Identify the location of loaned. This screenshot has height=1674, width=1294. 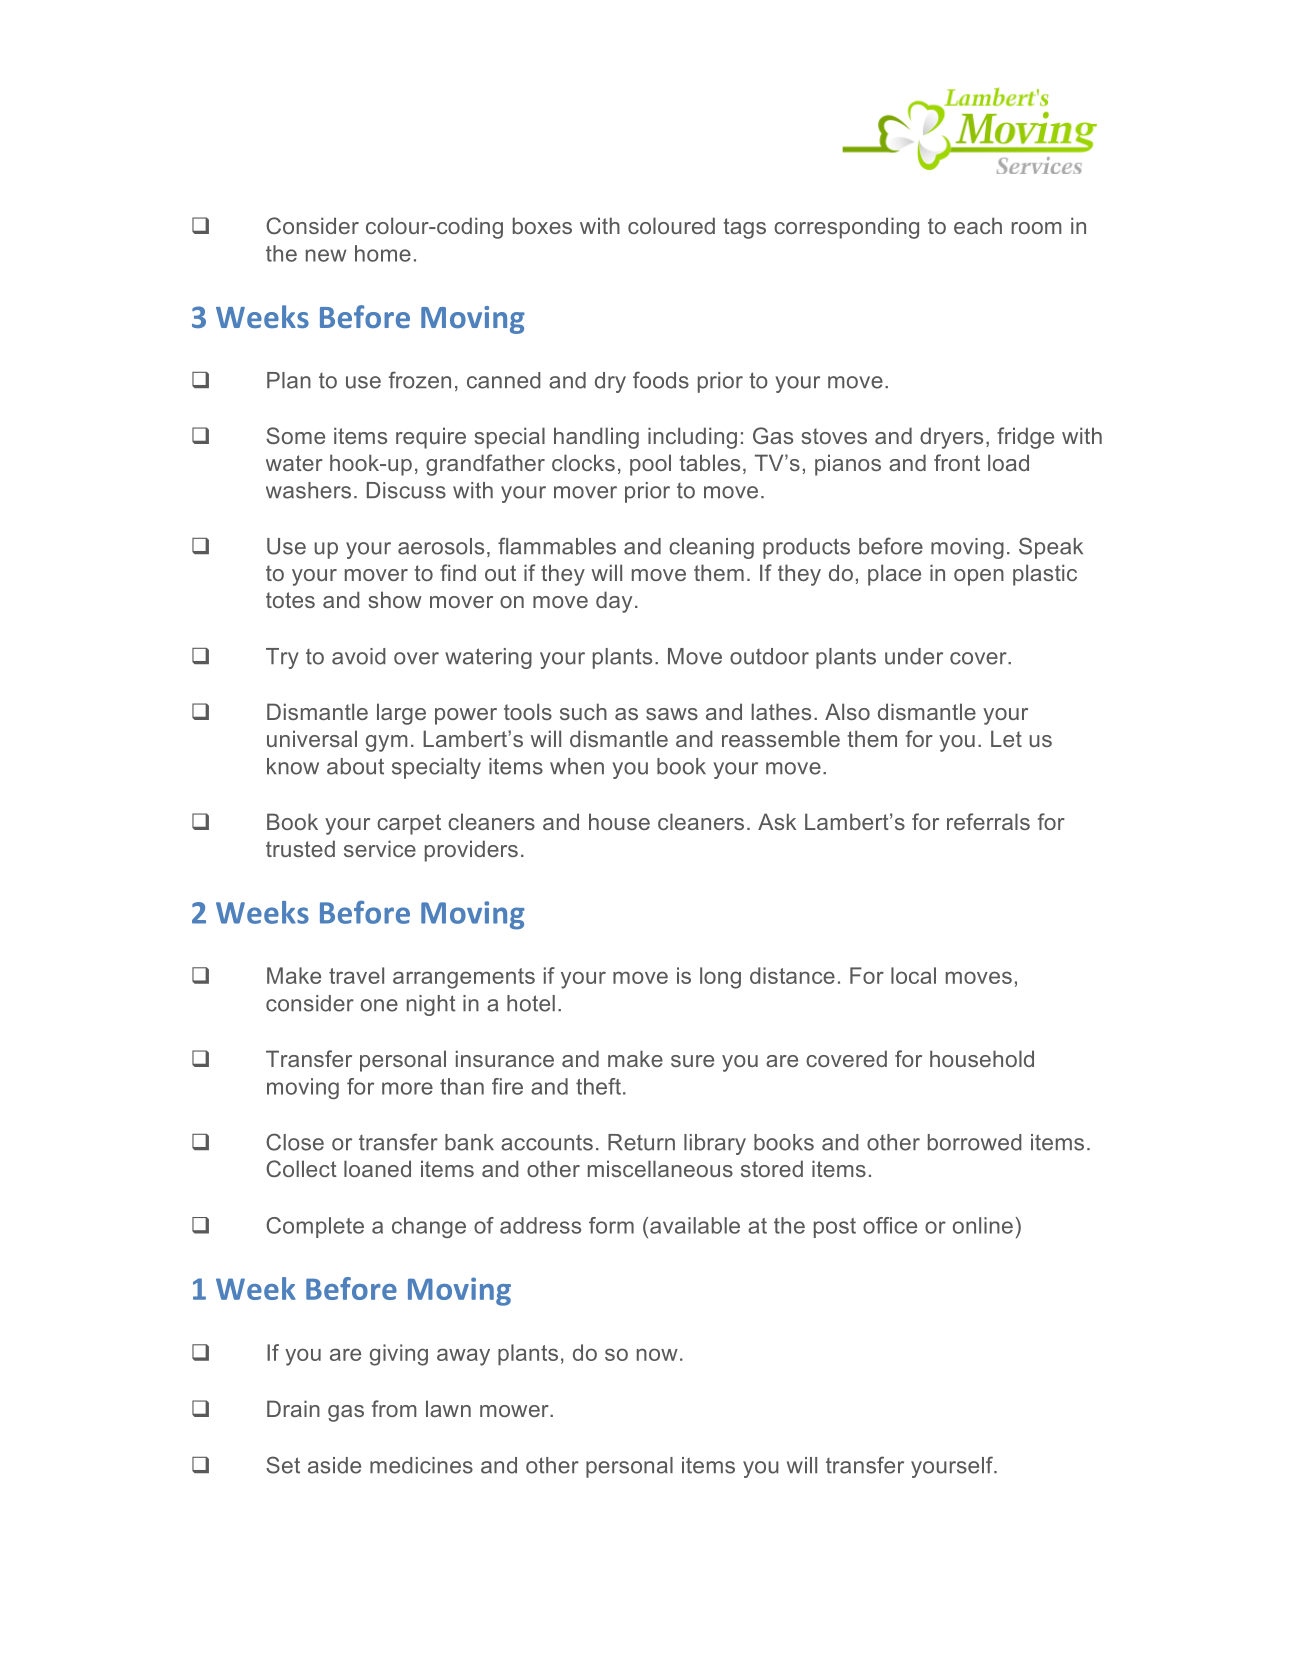
(377, 1168).
